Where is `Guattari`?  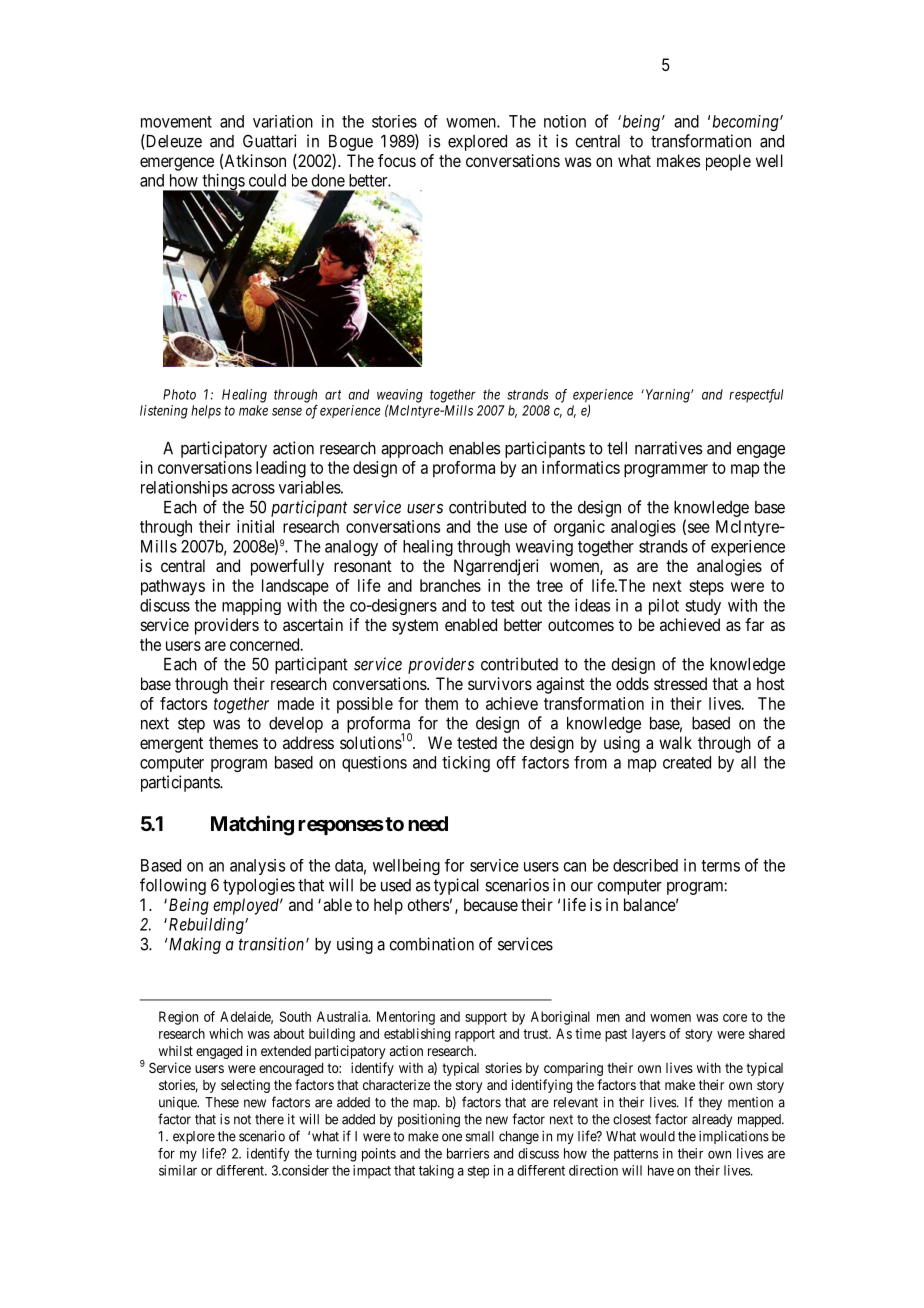 Guattari is located at coordinates (269, 141).
